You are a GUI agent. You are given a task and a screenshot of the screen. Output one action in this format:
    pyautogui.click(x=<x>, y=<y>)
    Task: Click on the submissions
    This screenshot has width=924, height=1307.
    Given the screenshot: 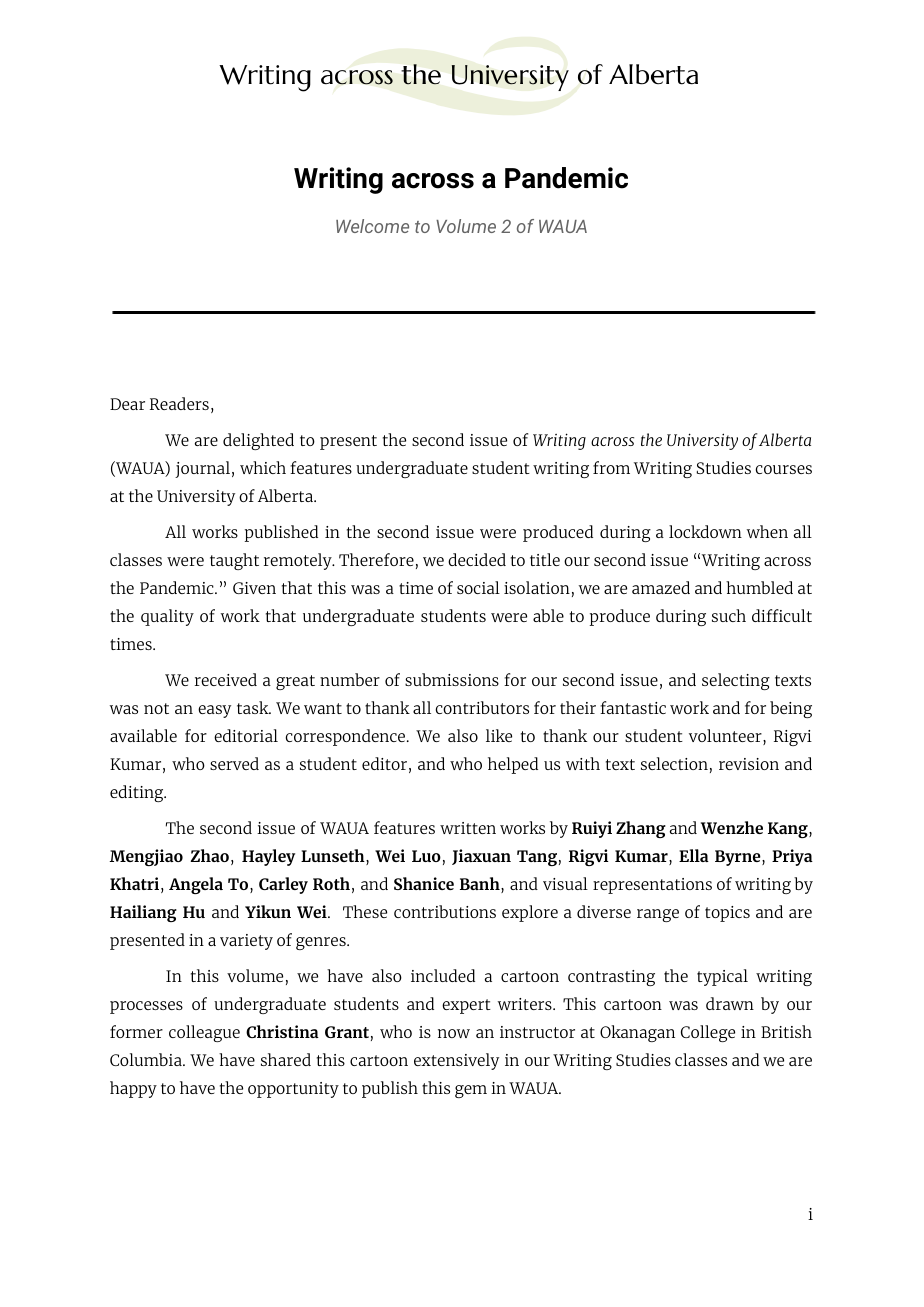 What is the action you would take?
    pyautogui.click(x=452, y=679)
